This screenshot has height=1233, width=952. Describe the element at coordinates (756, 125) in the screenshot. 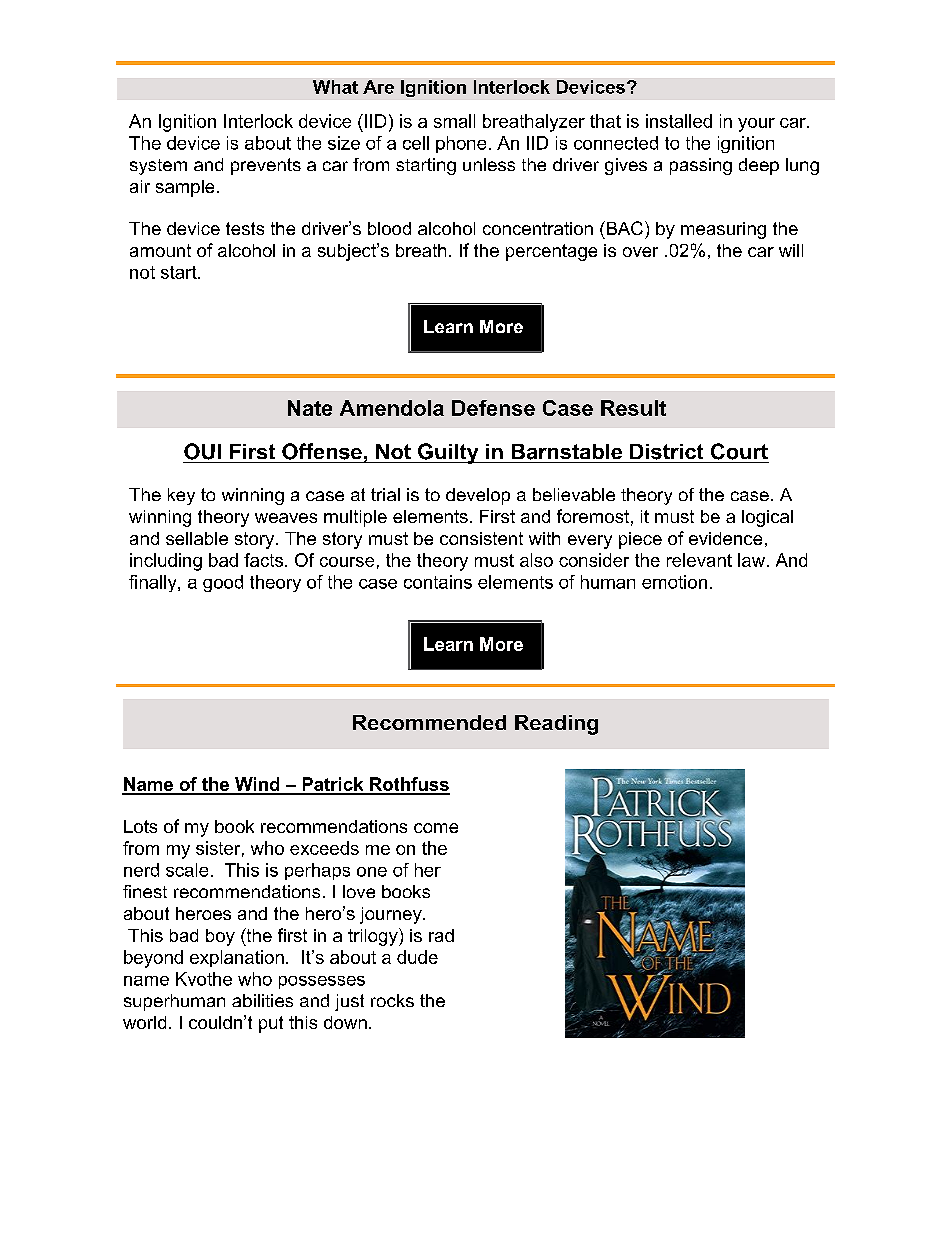

I see `your` at that location.
